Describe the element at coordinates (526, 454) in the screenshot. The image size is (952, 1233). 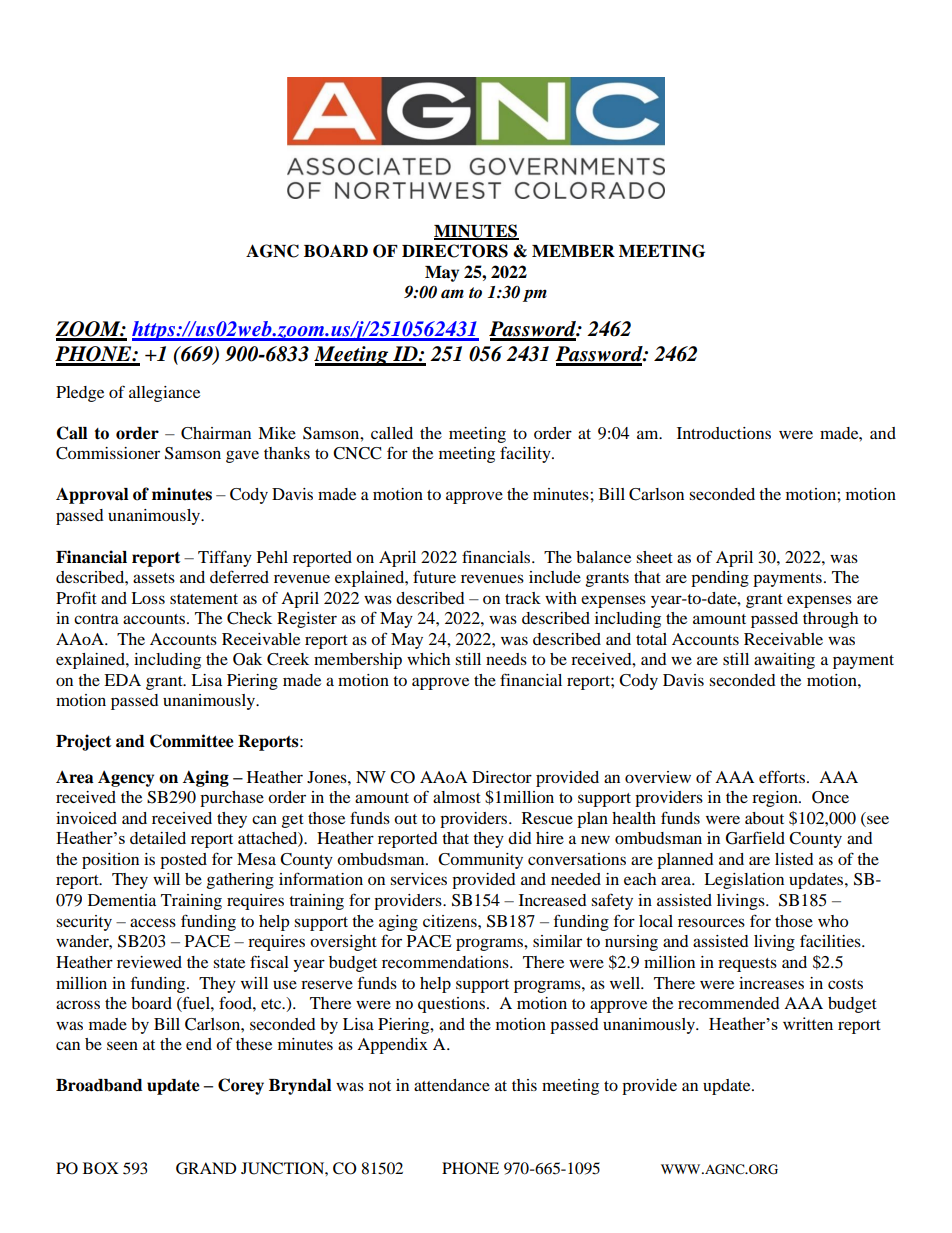
I see `facility` at that location.
